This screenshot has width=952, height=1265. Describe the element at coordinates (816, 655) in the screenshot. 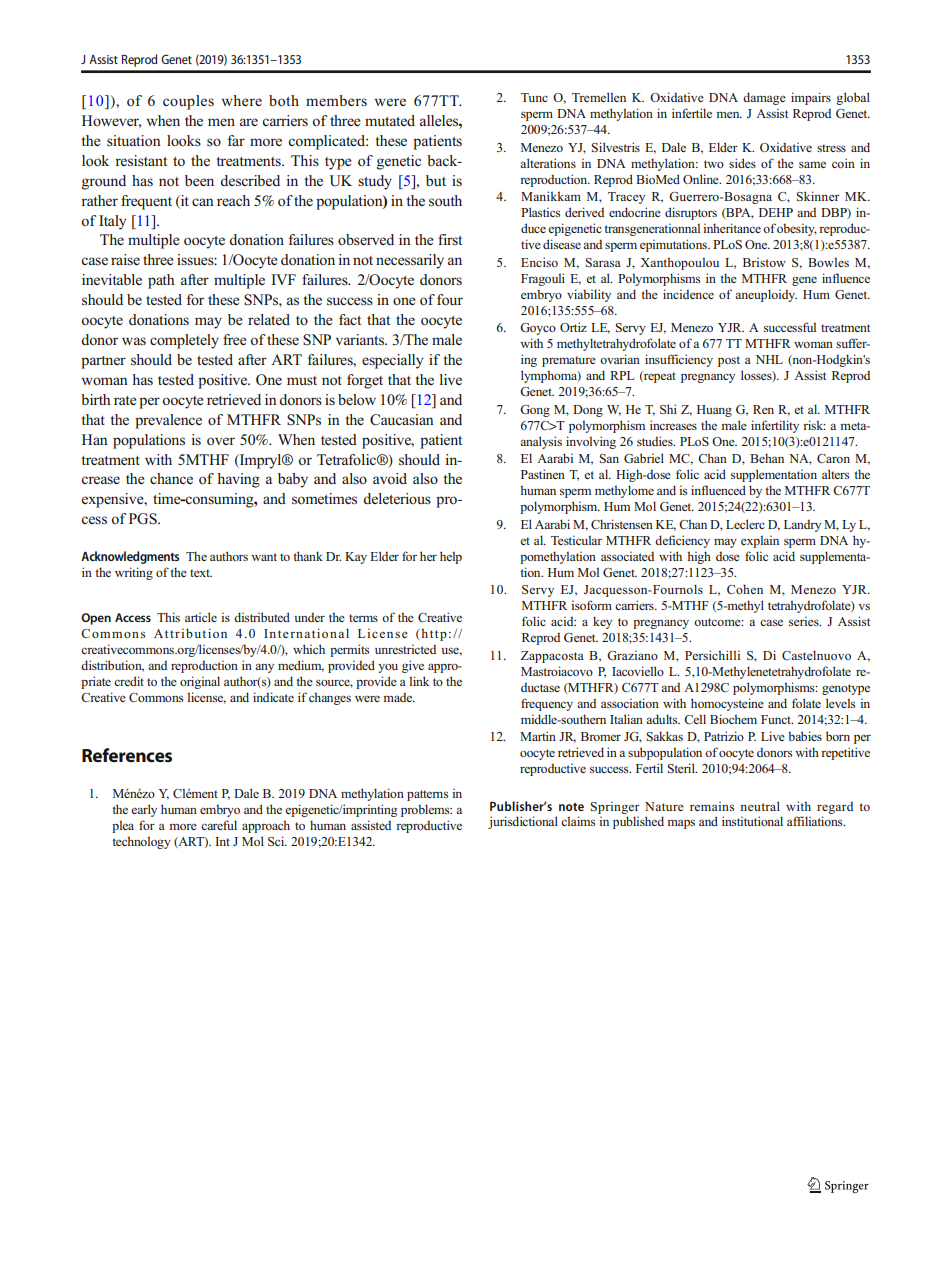

I see `Castelnuovo` at that location.
